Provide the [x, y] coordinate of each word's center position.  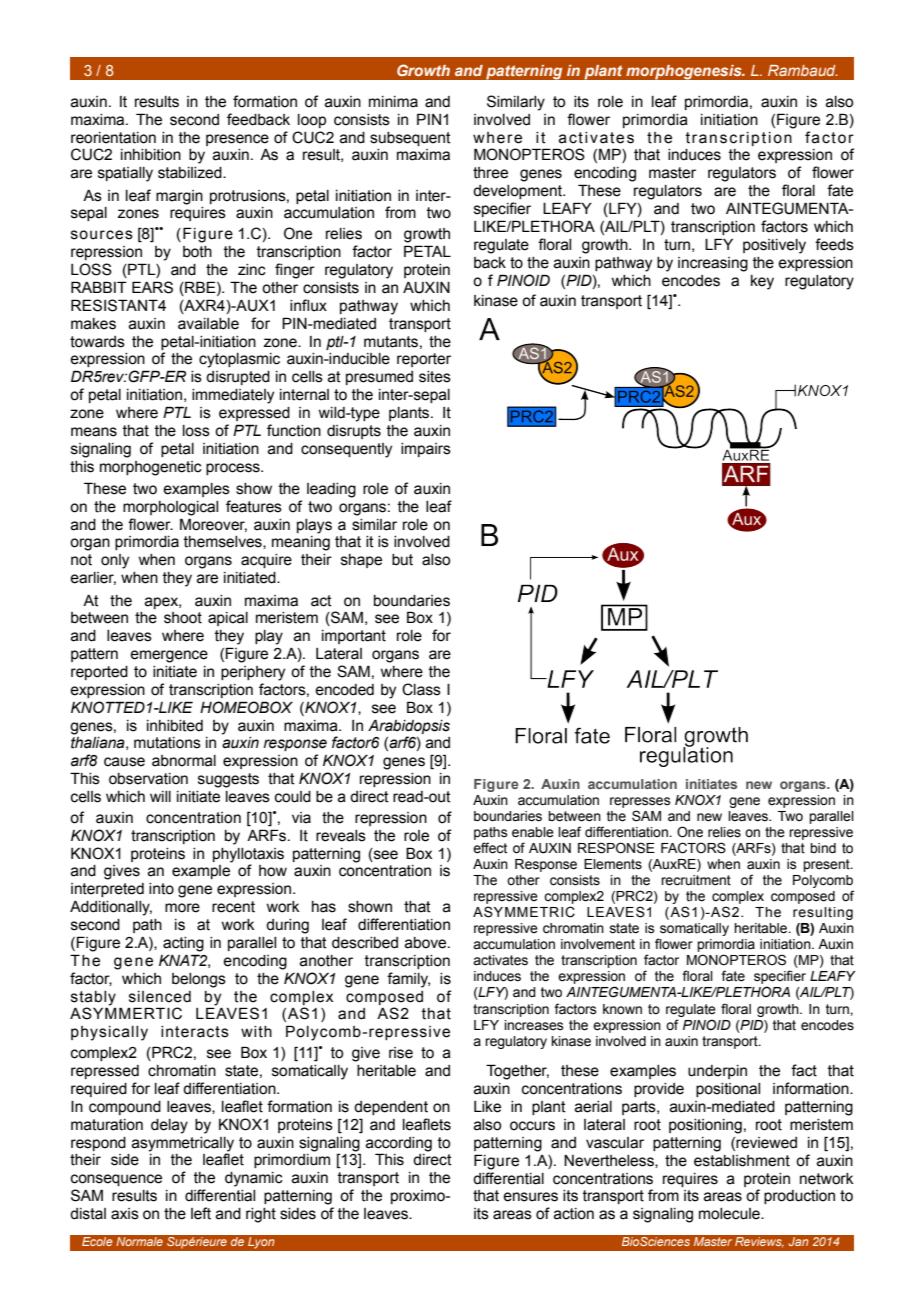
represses [640, 802]
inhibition [151, 155]
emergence [169, 656]
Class [421, 689]
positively [774, 246]
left [201, 1213]
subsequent [410, 139]
